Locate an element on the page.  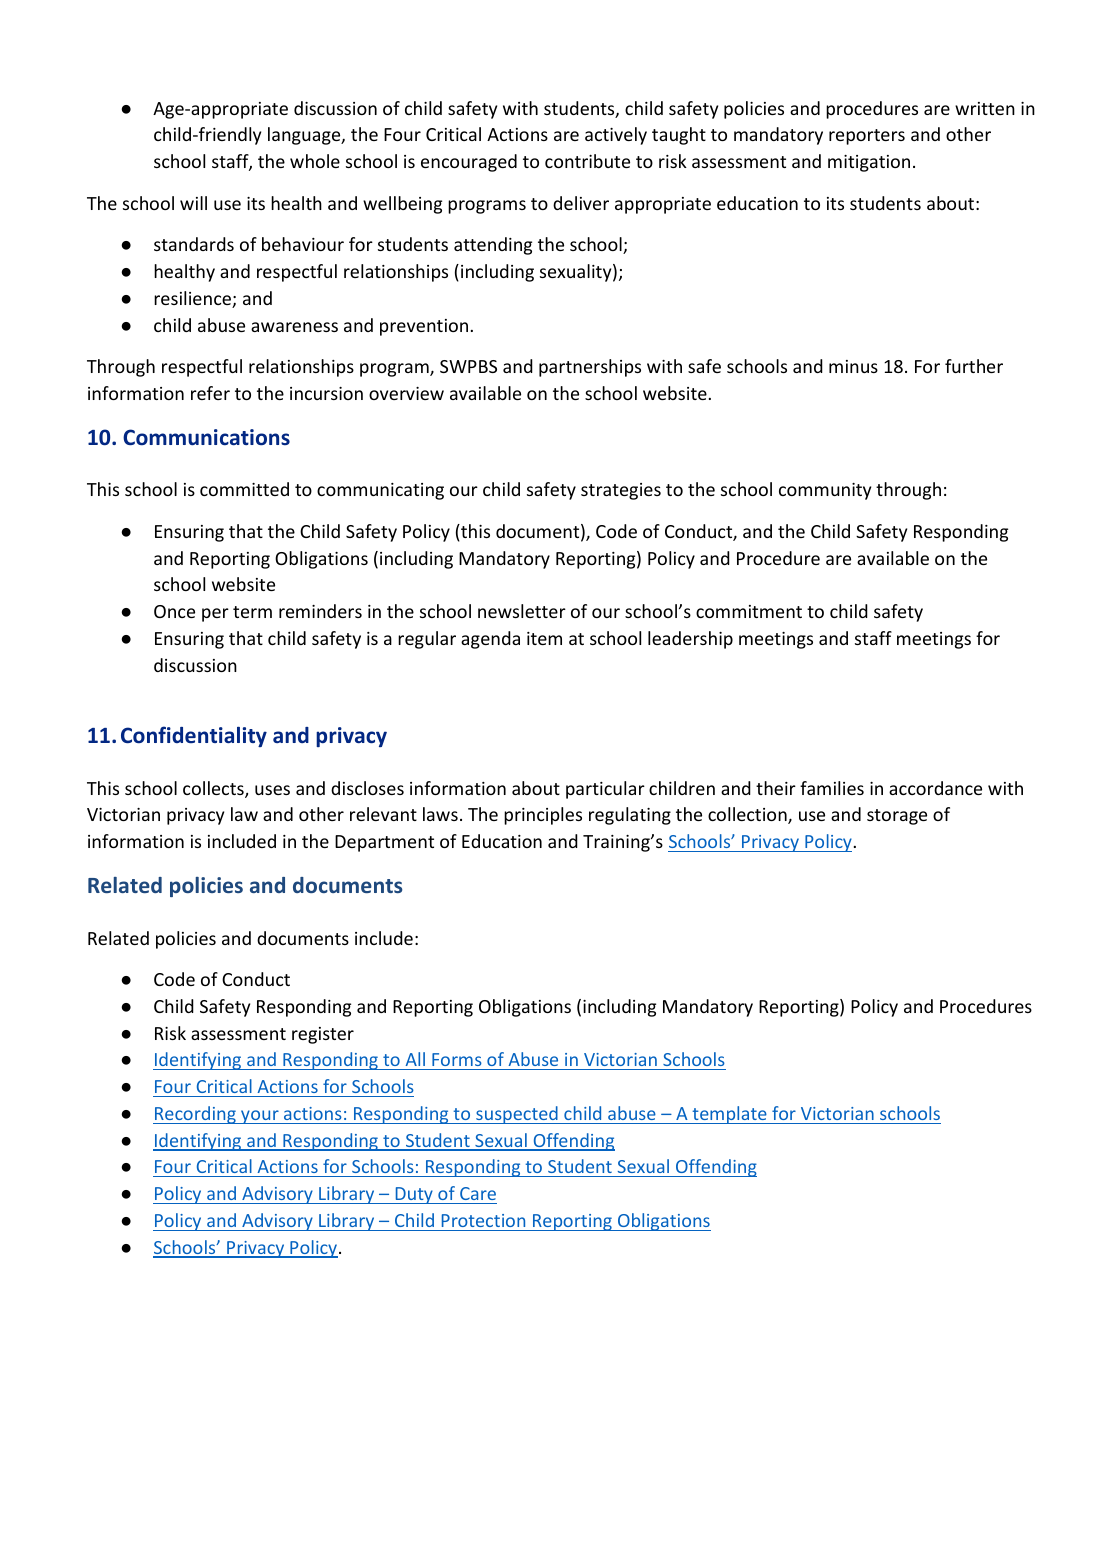
commitment is located at coordinates (749, 611).
